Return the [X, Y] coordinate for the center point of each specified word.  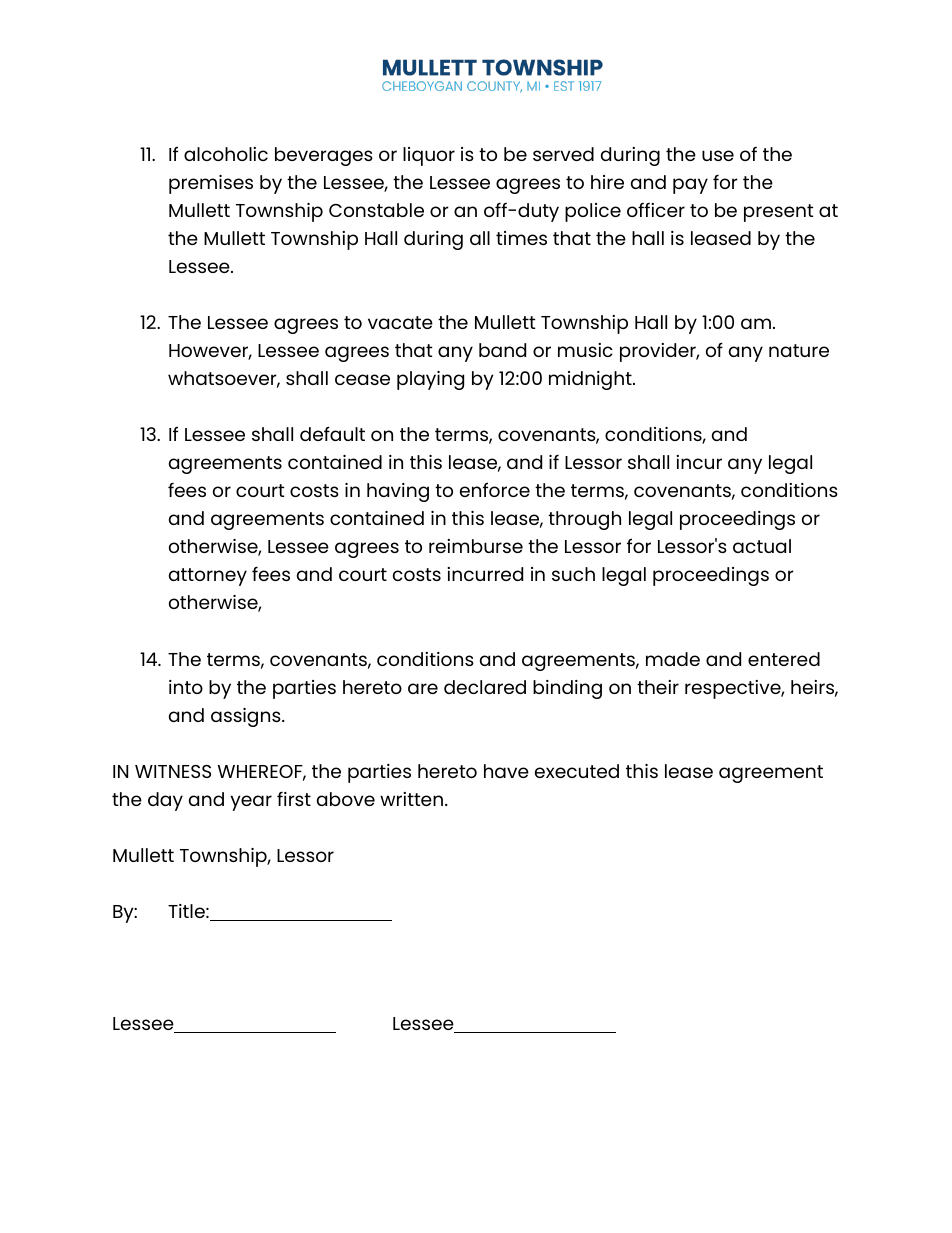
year [251, 803]
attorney [208, 577]
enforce [495, 489]
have [506, 771]
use [718, 155]
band [502, 350]
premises [211, 184]
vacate [400, 322]
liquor [429, 156]
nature [799, 350]
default [332, 433]
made [673, 659]
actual [762, 546]
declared [485, 687]
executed [577, 771]
